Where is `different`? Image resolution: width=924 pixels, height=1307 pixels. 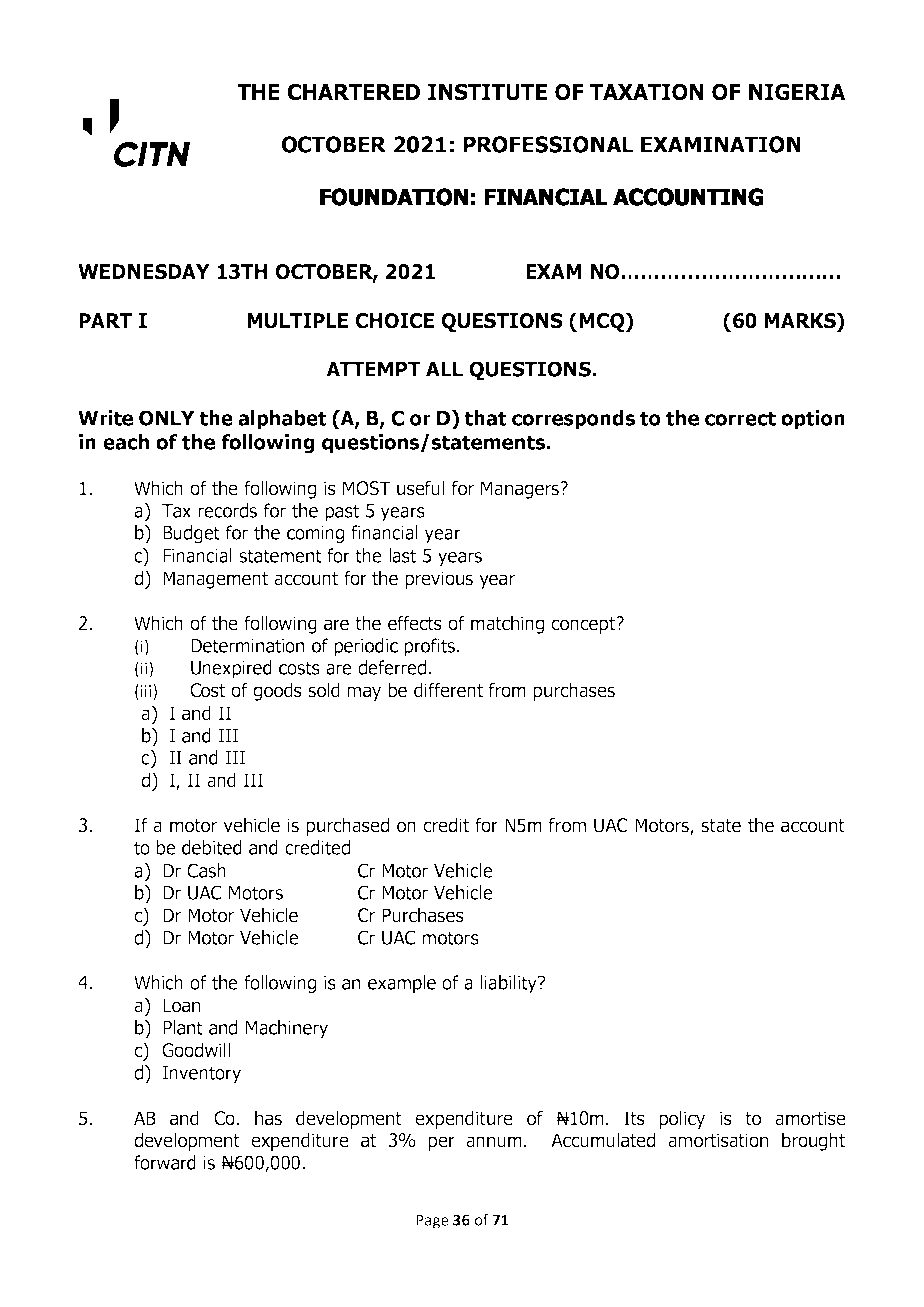 different is located at coordinates (448, 690).
